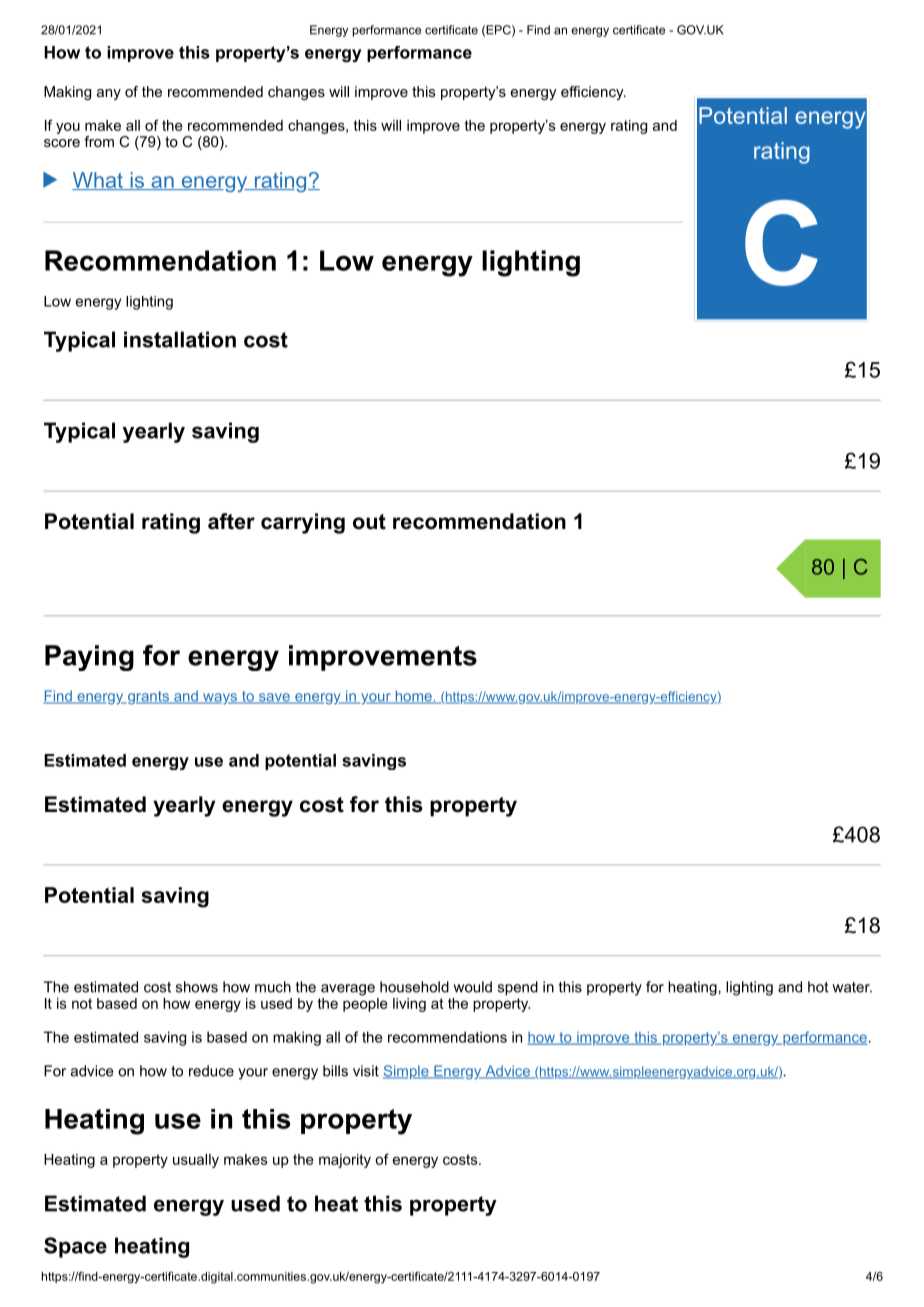 Image resolution: width=924 pixels, height=1307 pixels. Describe the element at coordinates (109, 94) in the screenshot. I see `any` at that location.
